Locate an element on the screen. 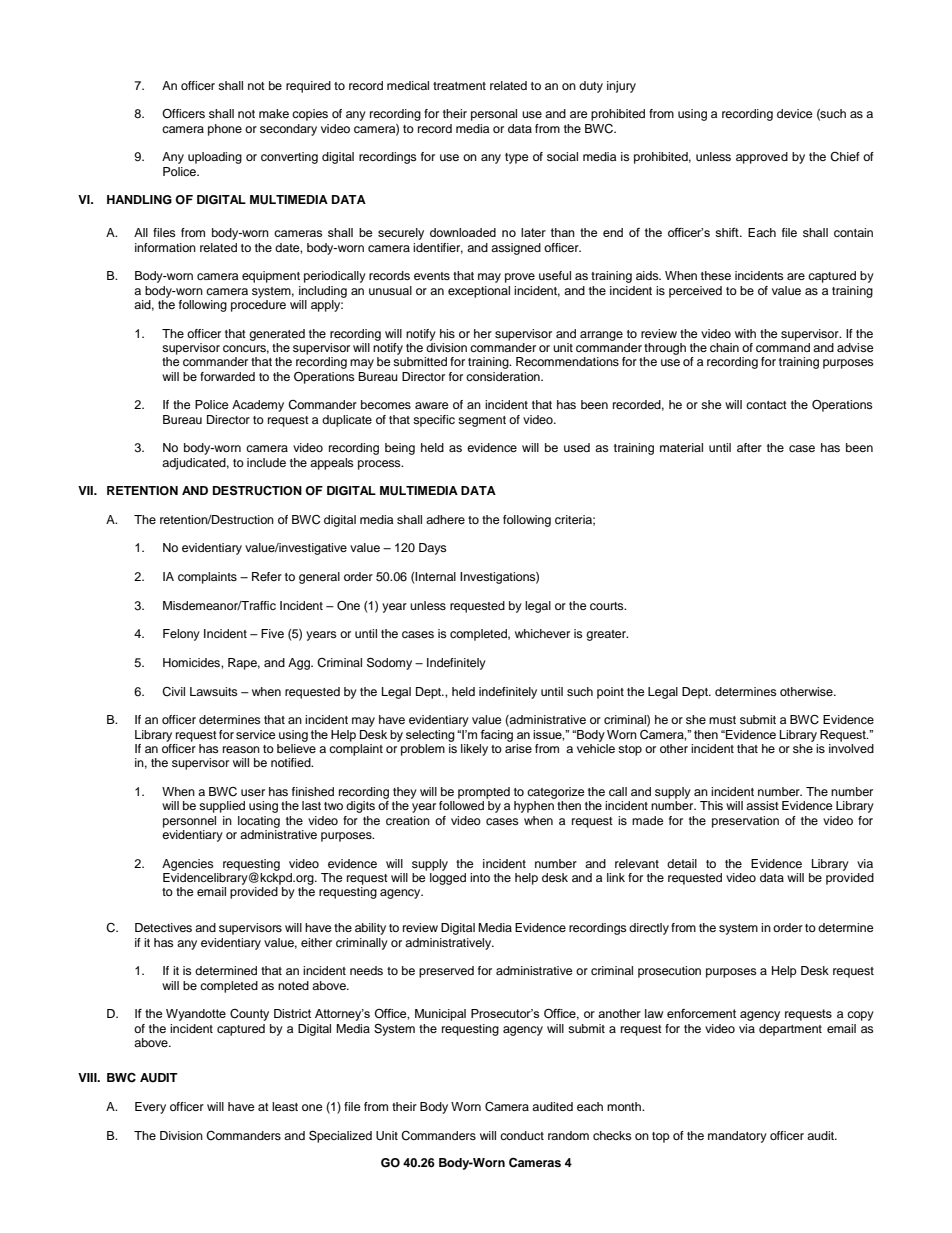  segment is located at coordinates (482, 421).
